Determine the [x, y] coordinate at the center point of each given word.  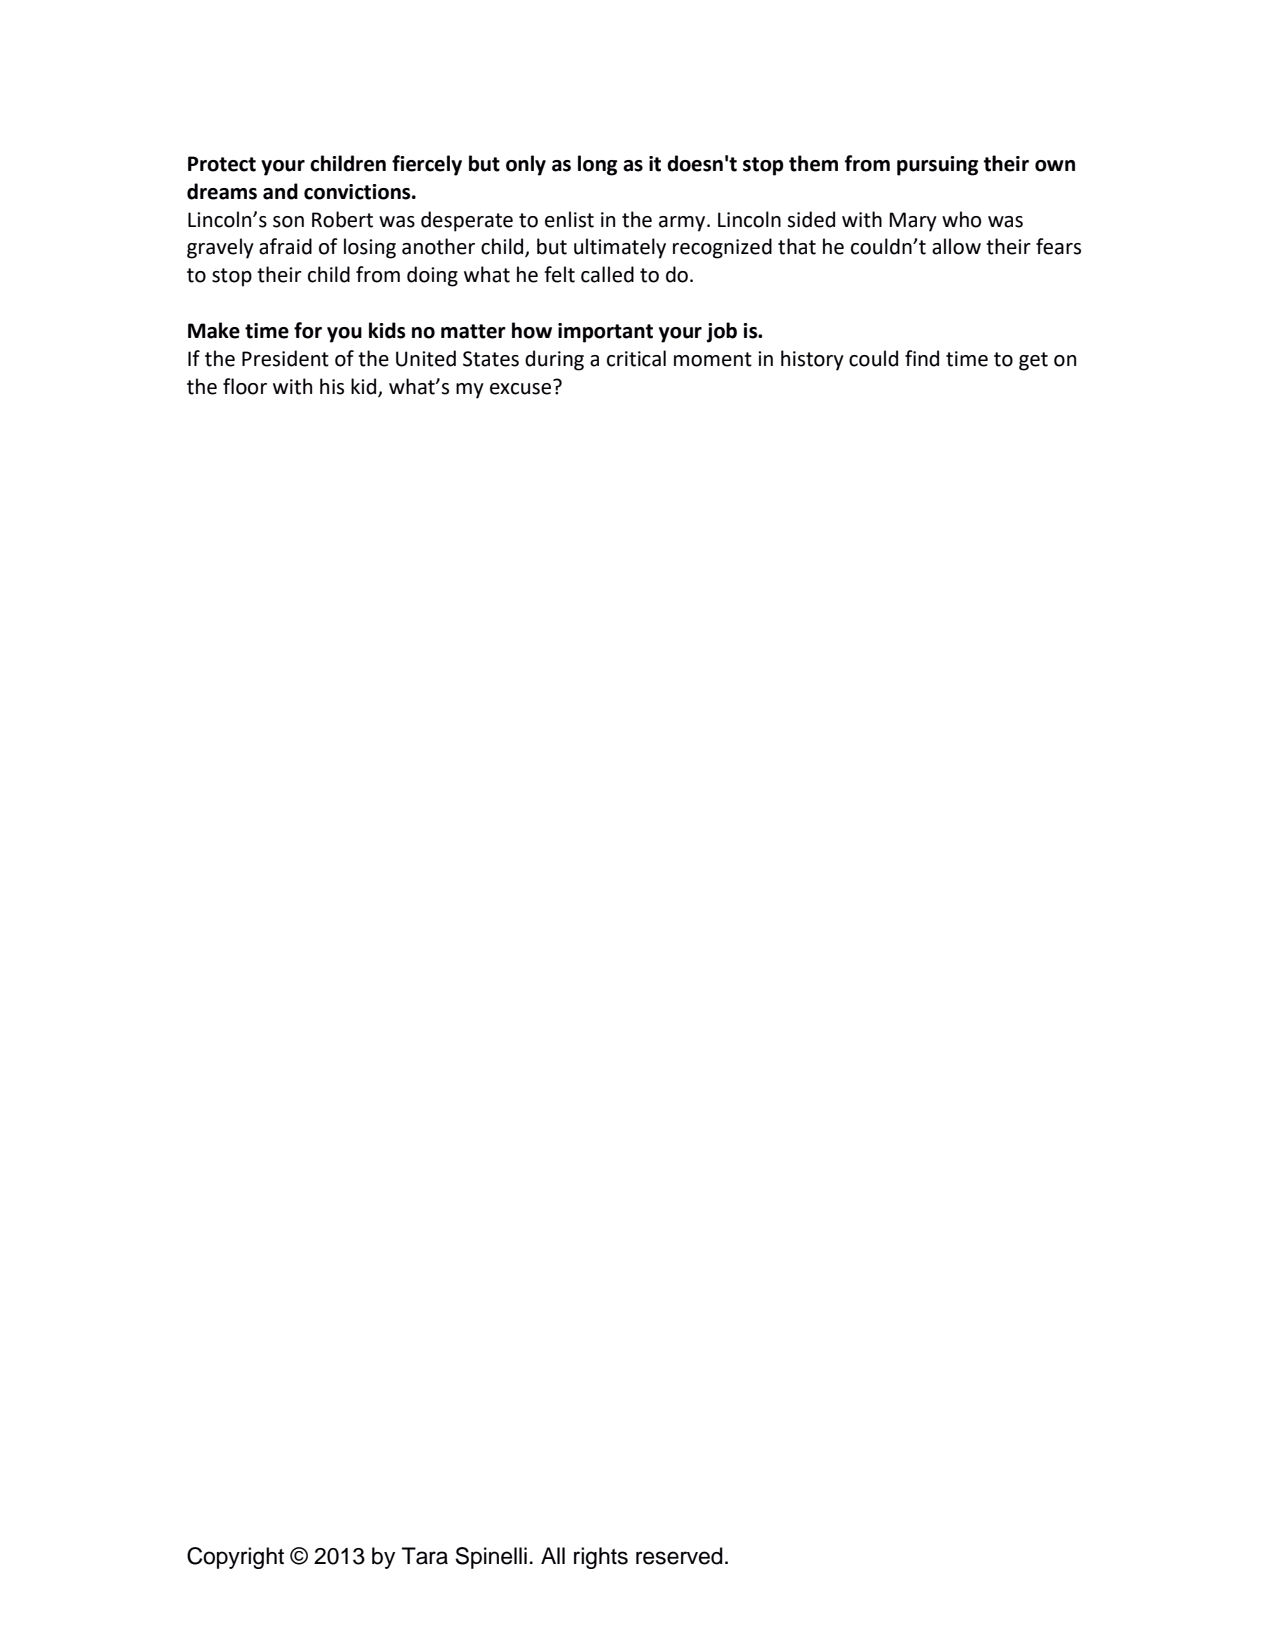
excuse [522, 387]
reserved [679, 1556]
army [683, 224]
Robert [342, 219]
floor [245, 386]
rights [601, 1558]
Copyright [235, 1558]
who [961, 219]
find [922, 358]
